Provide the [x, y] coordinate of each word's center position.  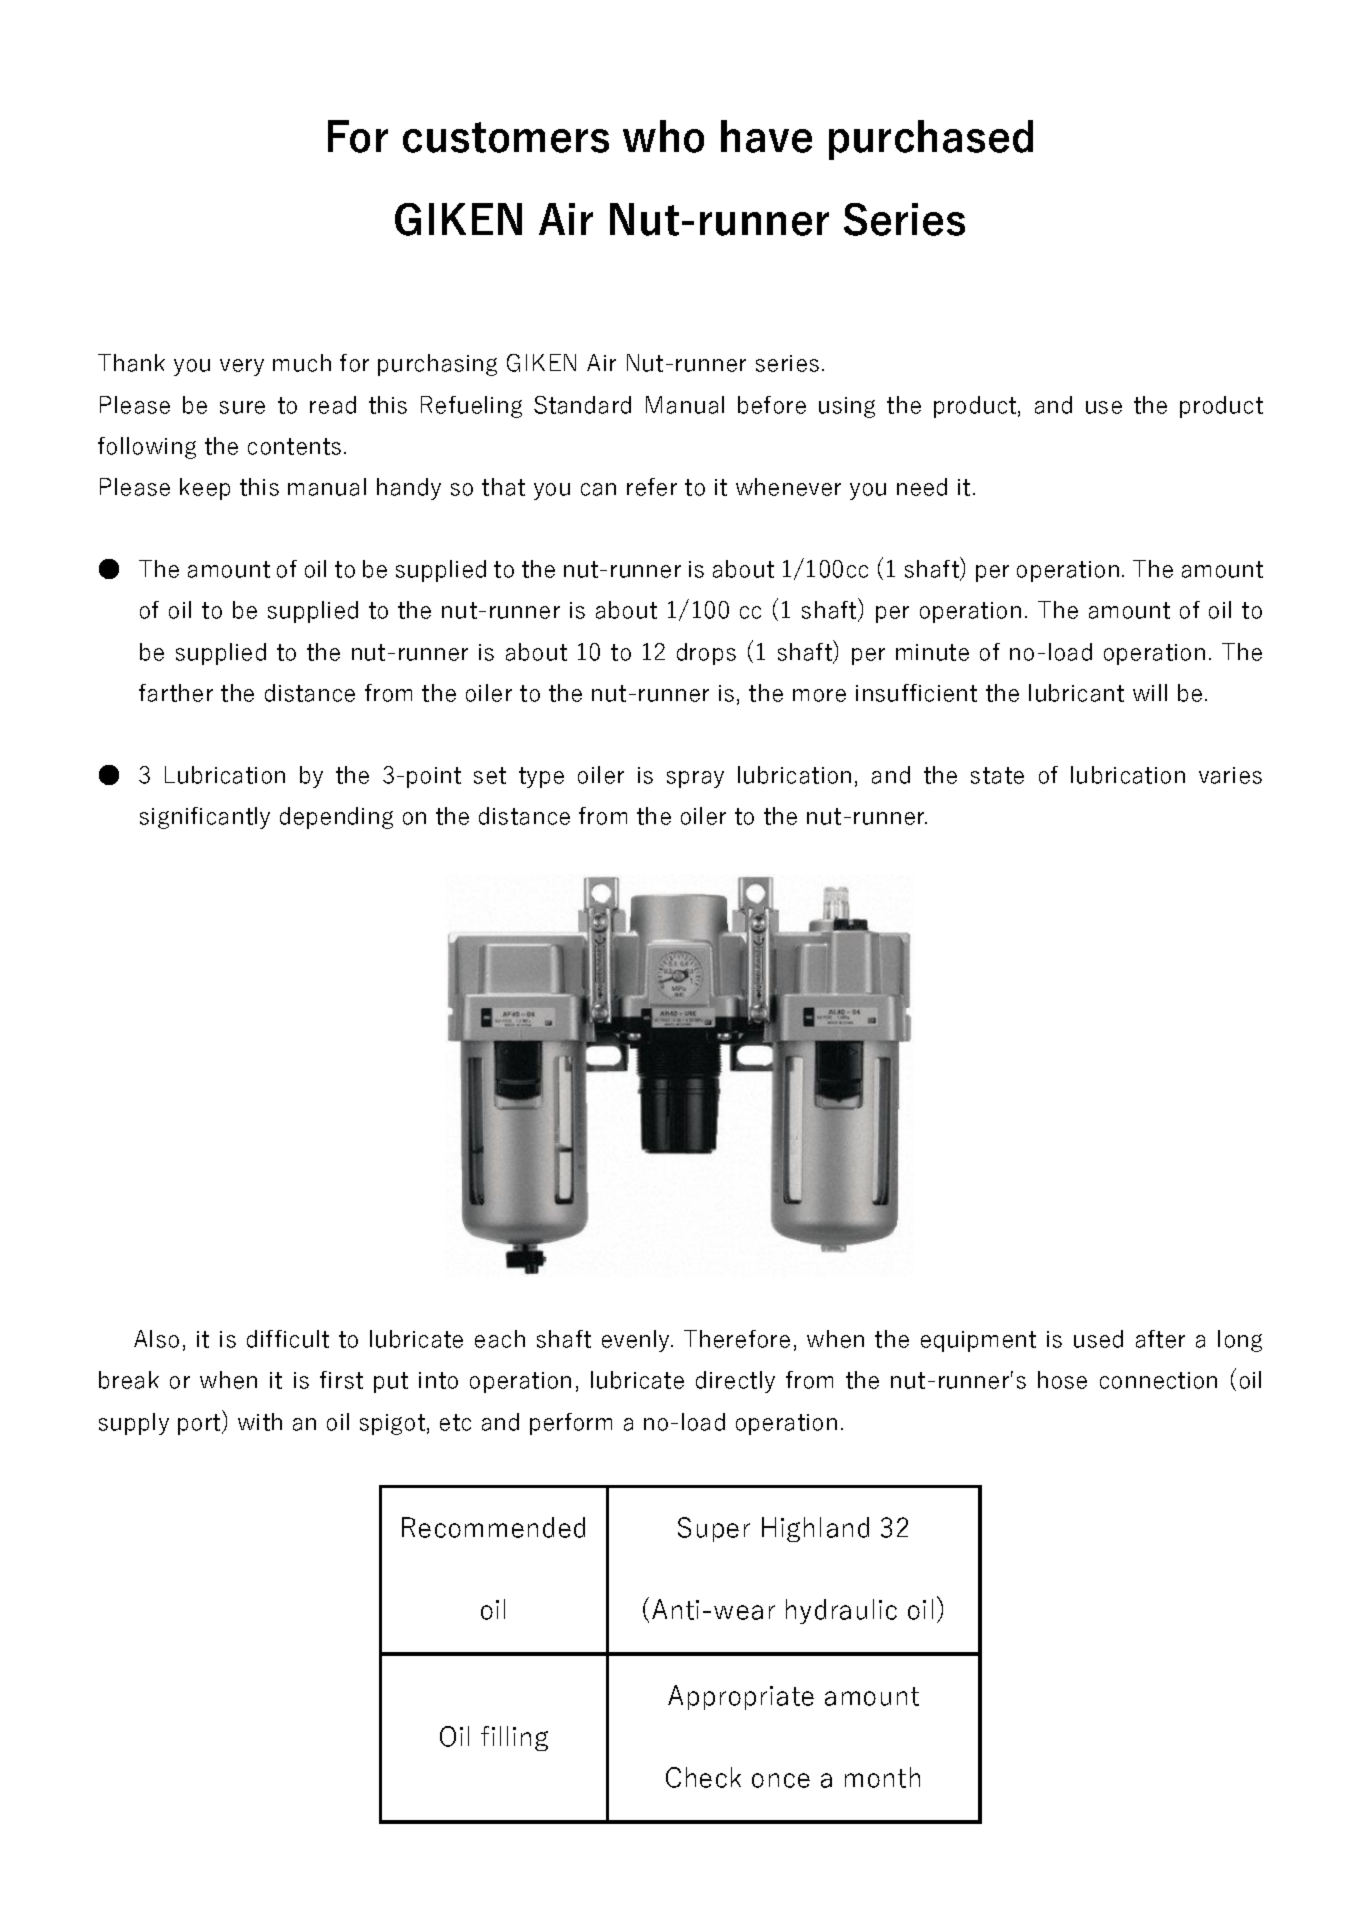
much [302, 363]
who [663, 136]
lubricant [1076, 693]
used [1098, 1339]
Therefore [737, 1339]
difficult [288, 1339]
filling [514, 1738]
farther [176, 693]
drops [706, 654]
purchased [931, 140]
